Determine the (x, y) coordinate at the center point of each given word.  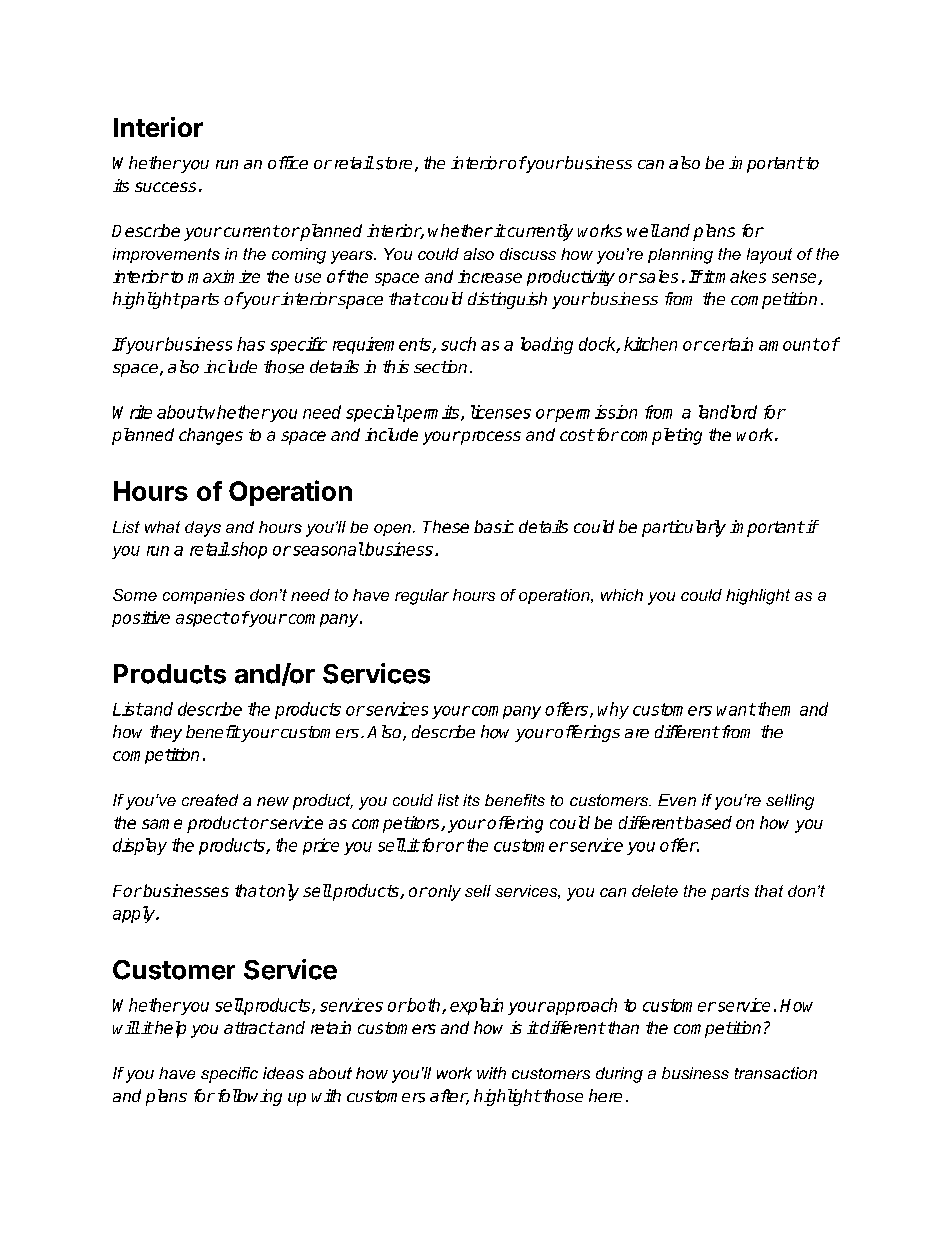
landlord (728, 412)
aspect (203, 619)
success (165, 187)
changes (211, 436)
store (392, 163)
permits (431, 413)
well (643, 230)
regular (422, 597)
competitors (397, 824)
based (707, 822)
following (250, 1097)
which (622, 595)
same (162, 824)
